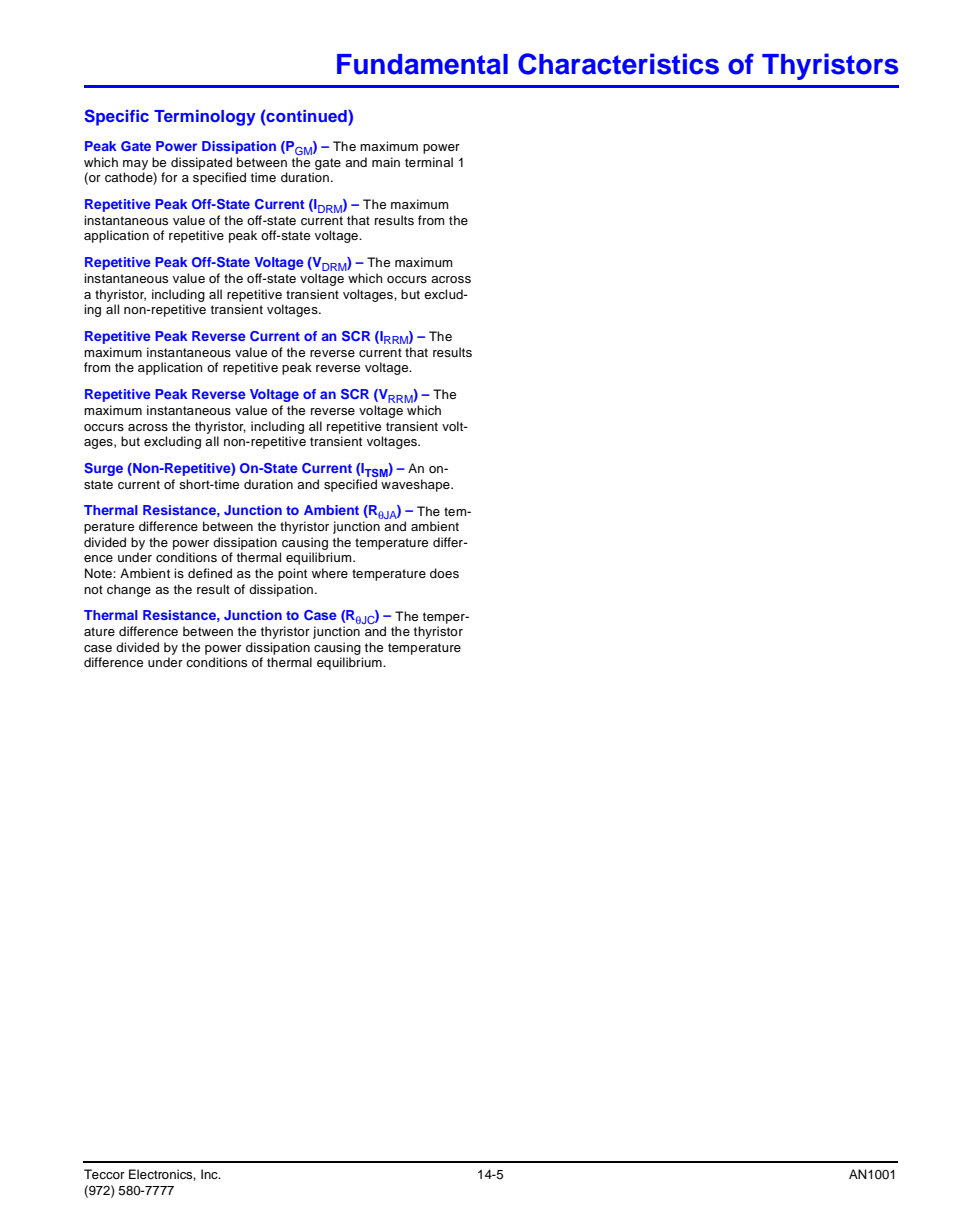 Image resolution: width=953 pixels, height=1232 pixels. I want to click on main, so click(386, 162).
